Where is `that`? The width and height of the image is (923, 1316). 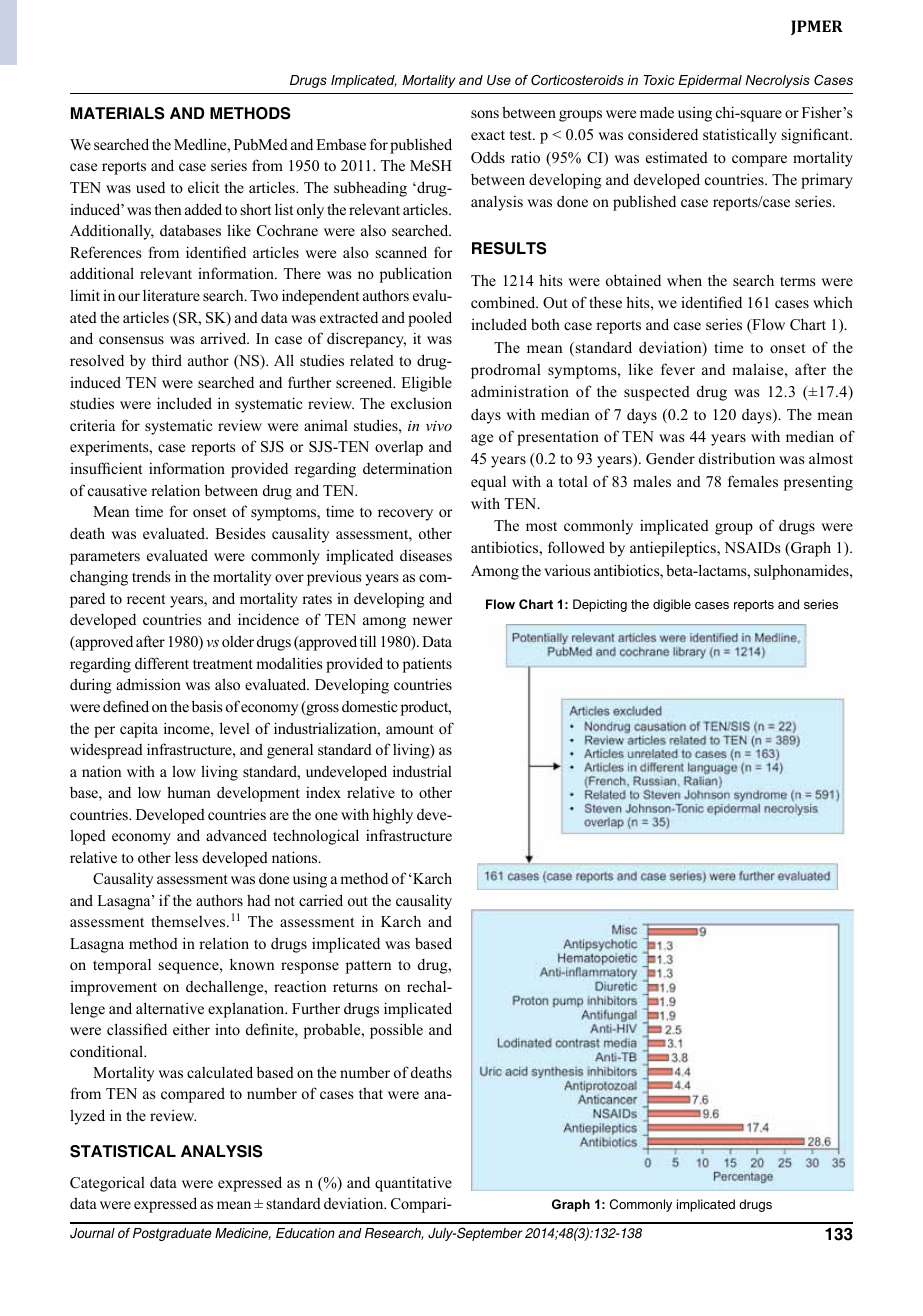 that is located at coordinates (371, 1093).
